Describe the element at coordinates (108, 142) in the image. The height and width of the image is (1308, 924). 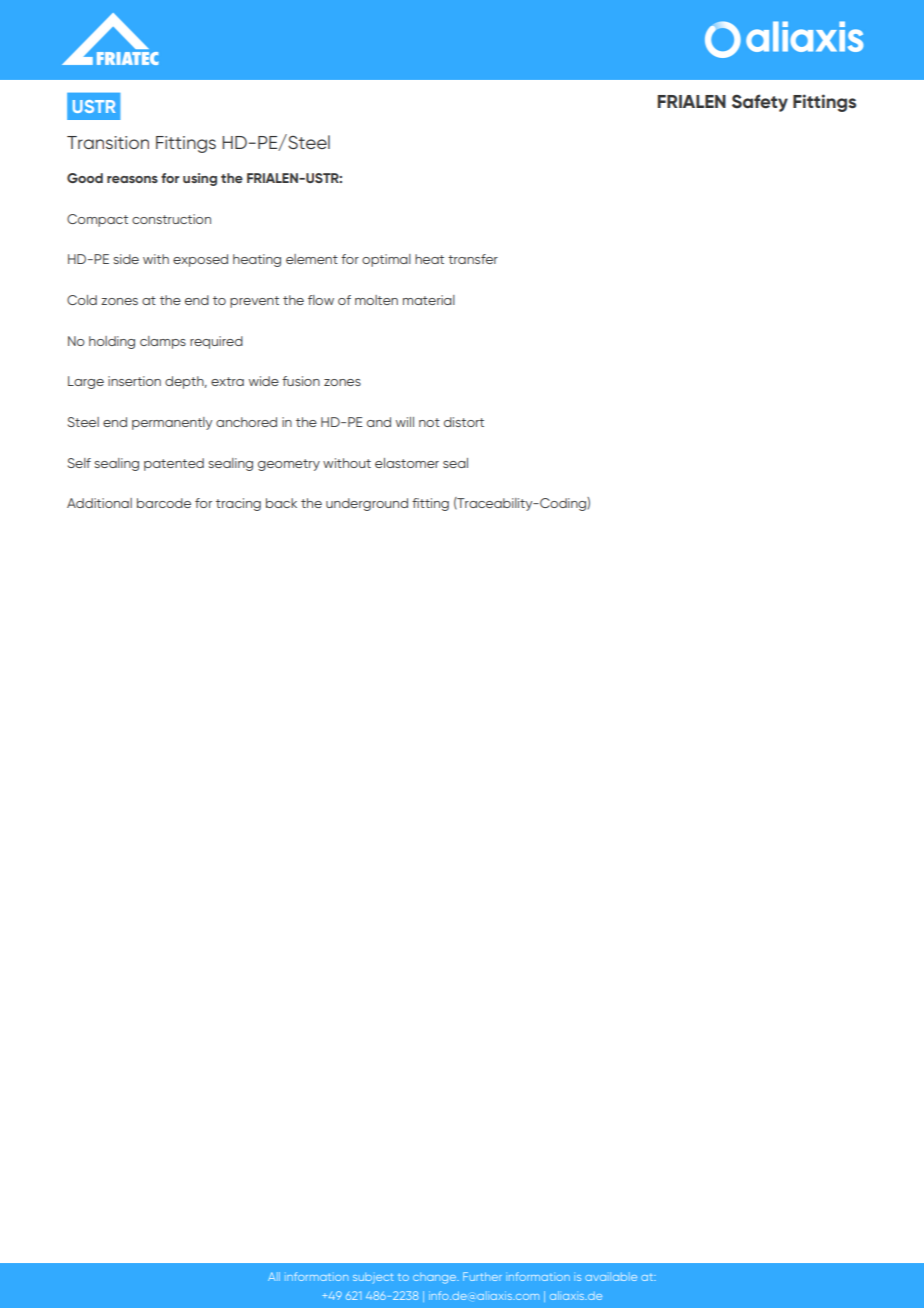
I see `Transition` at that location.
